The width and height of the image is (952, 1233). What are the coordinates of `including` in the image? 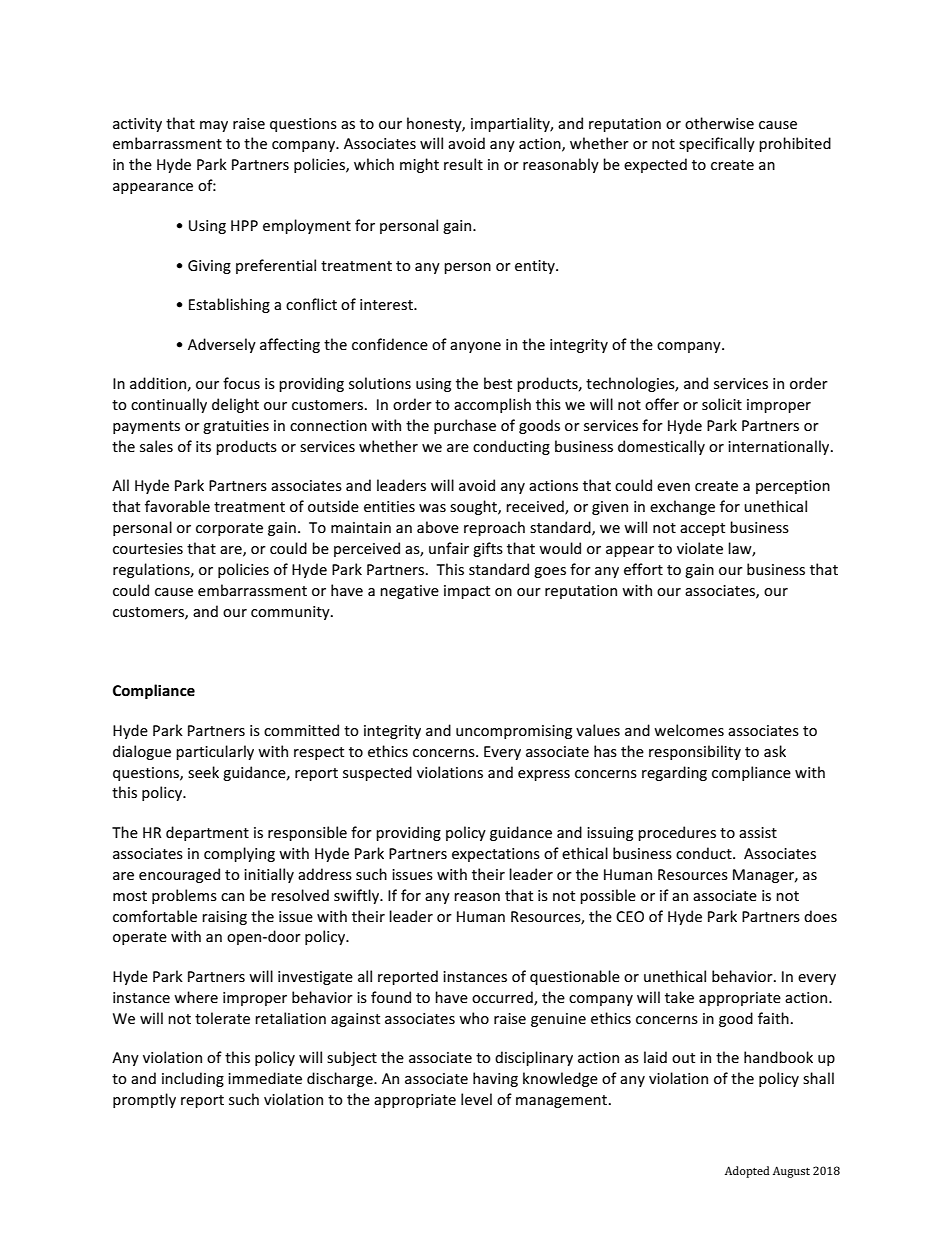 It's located at (193, 1079).
